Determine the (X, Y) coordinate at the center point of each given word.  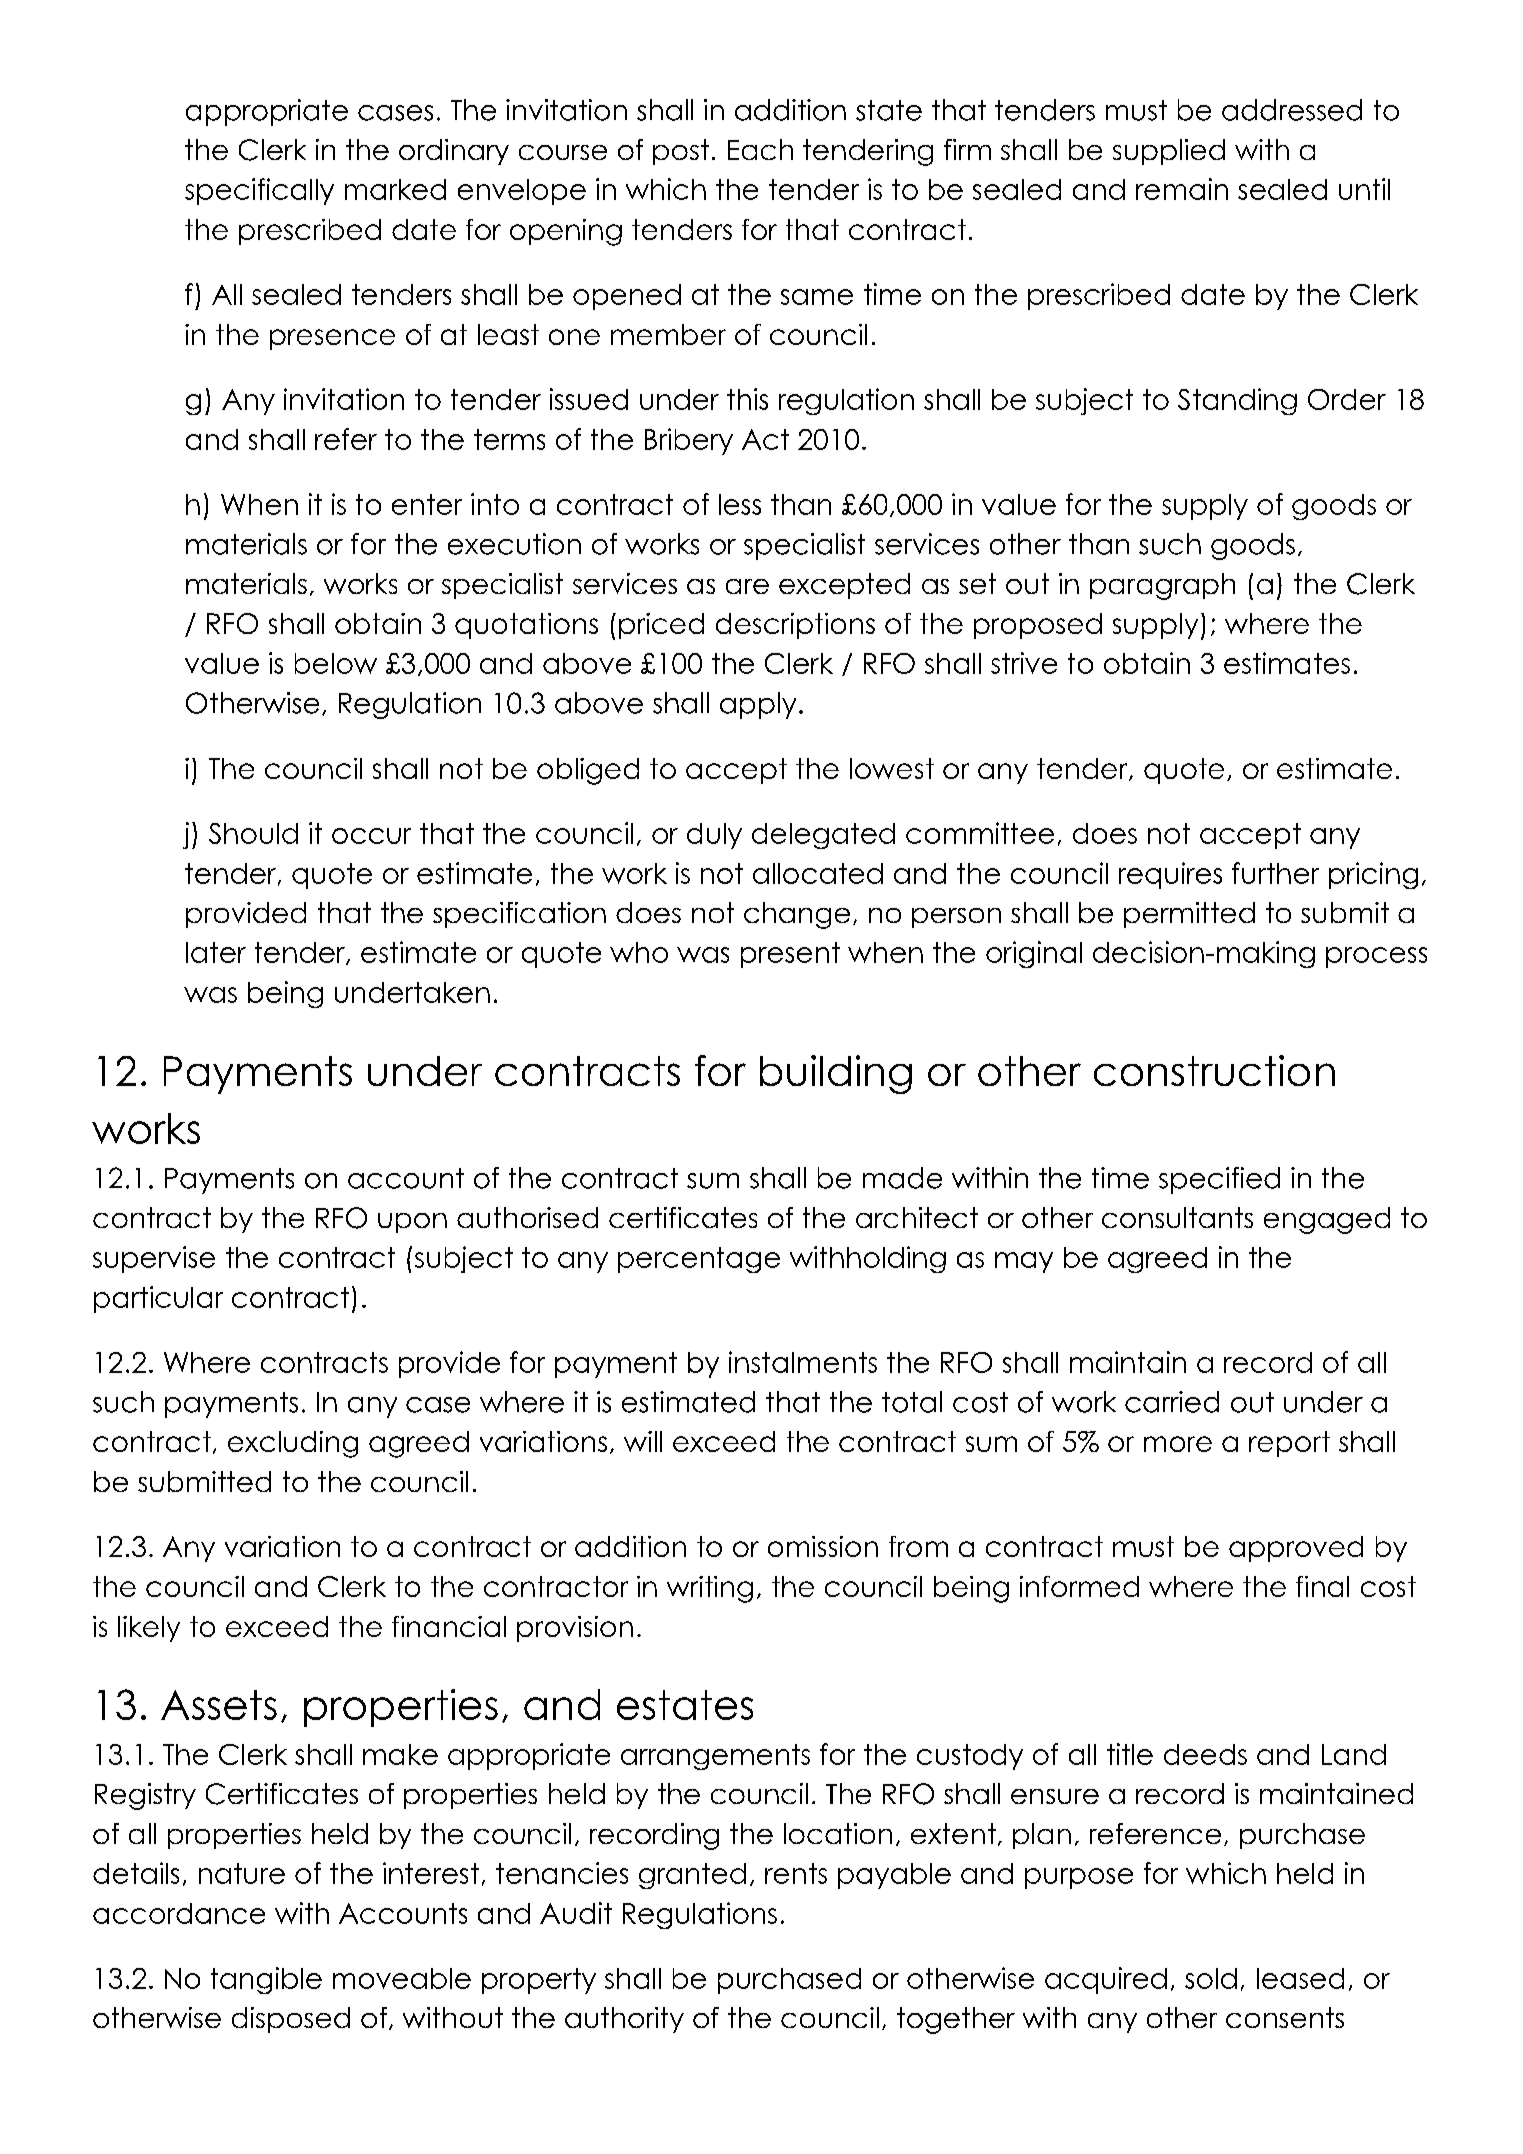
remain (1182, 189)
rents (796, 1873)
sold (1211, 1978)
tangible (266, 1980)
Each (760, 149)
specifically (259, 191)
